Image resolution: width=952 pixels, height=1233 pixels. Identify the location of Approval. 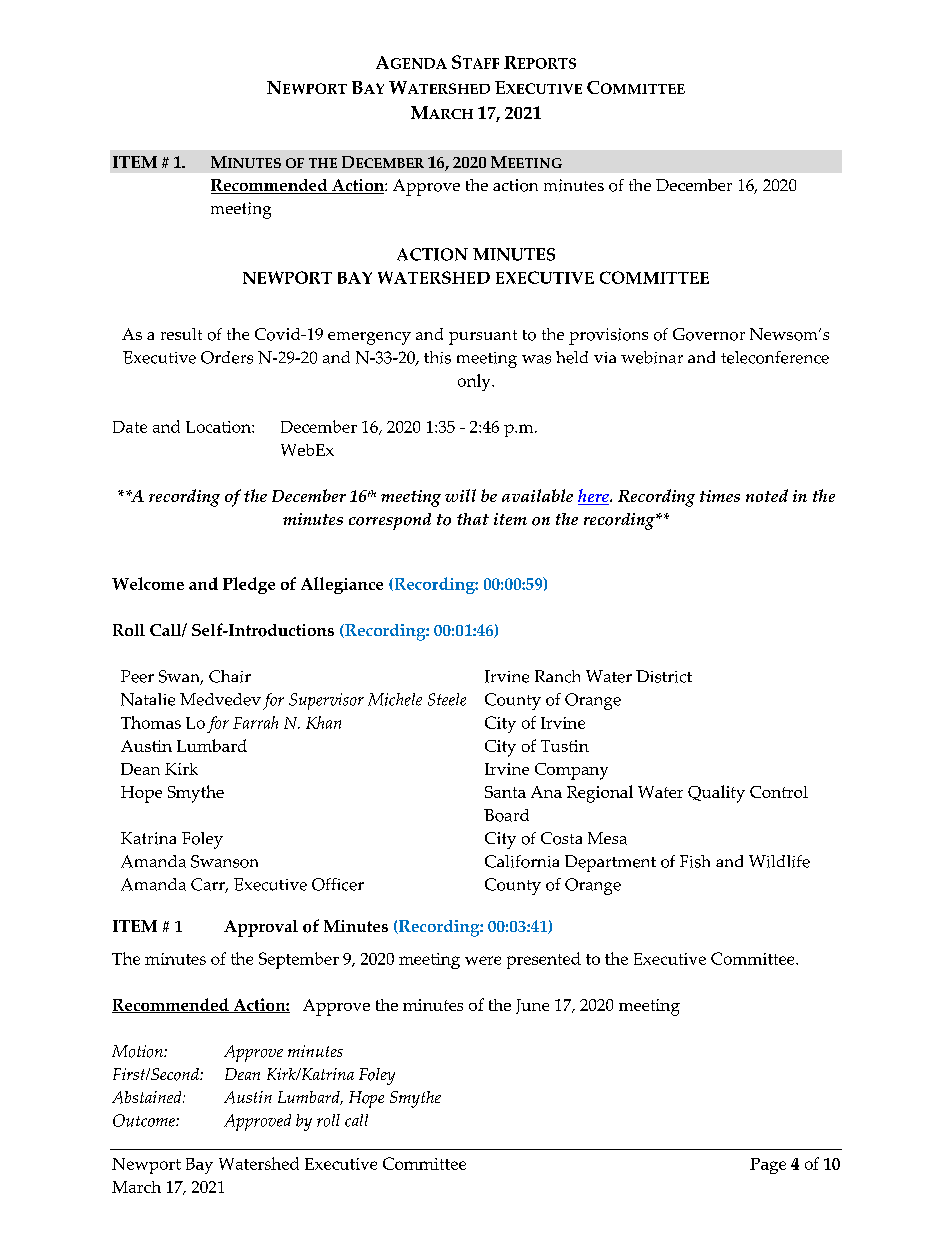
(261, 928).
